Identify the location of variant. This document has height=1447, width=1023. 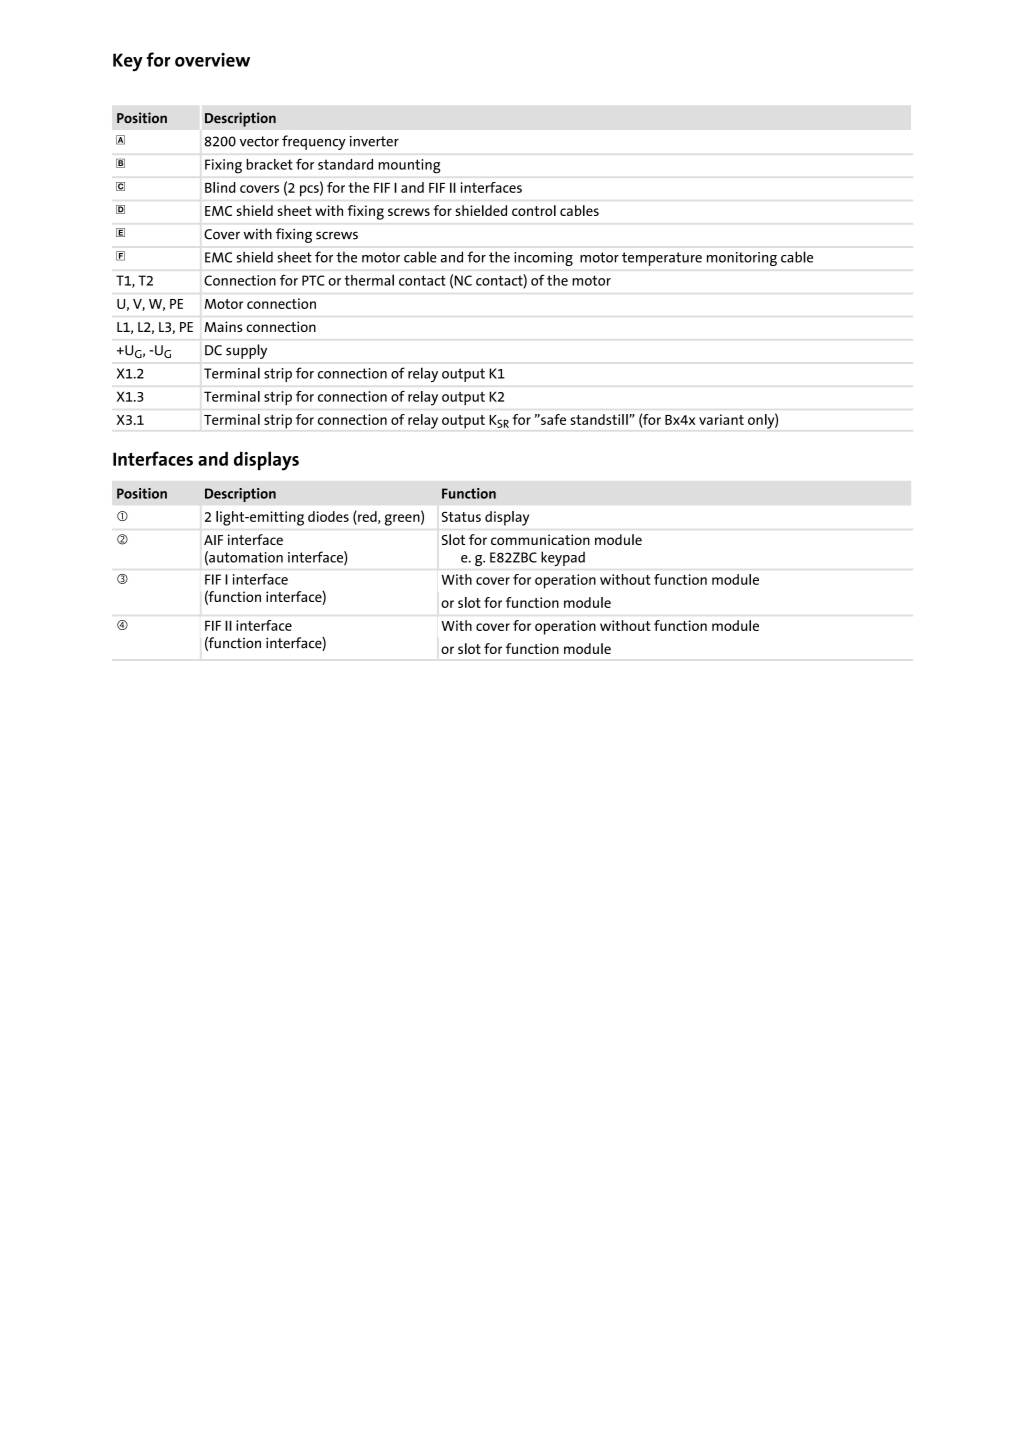
(721, 419).
